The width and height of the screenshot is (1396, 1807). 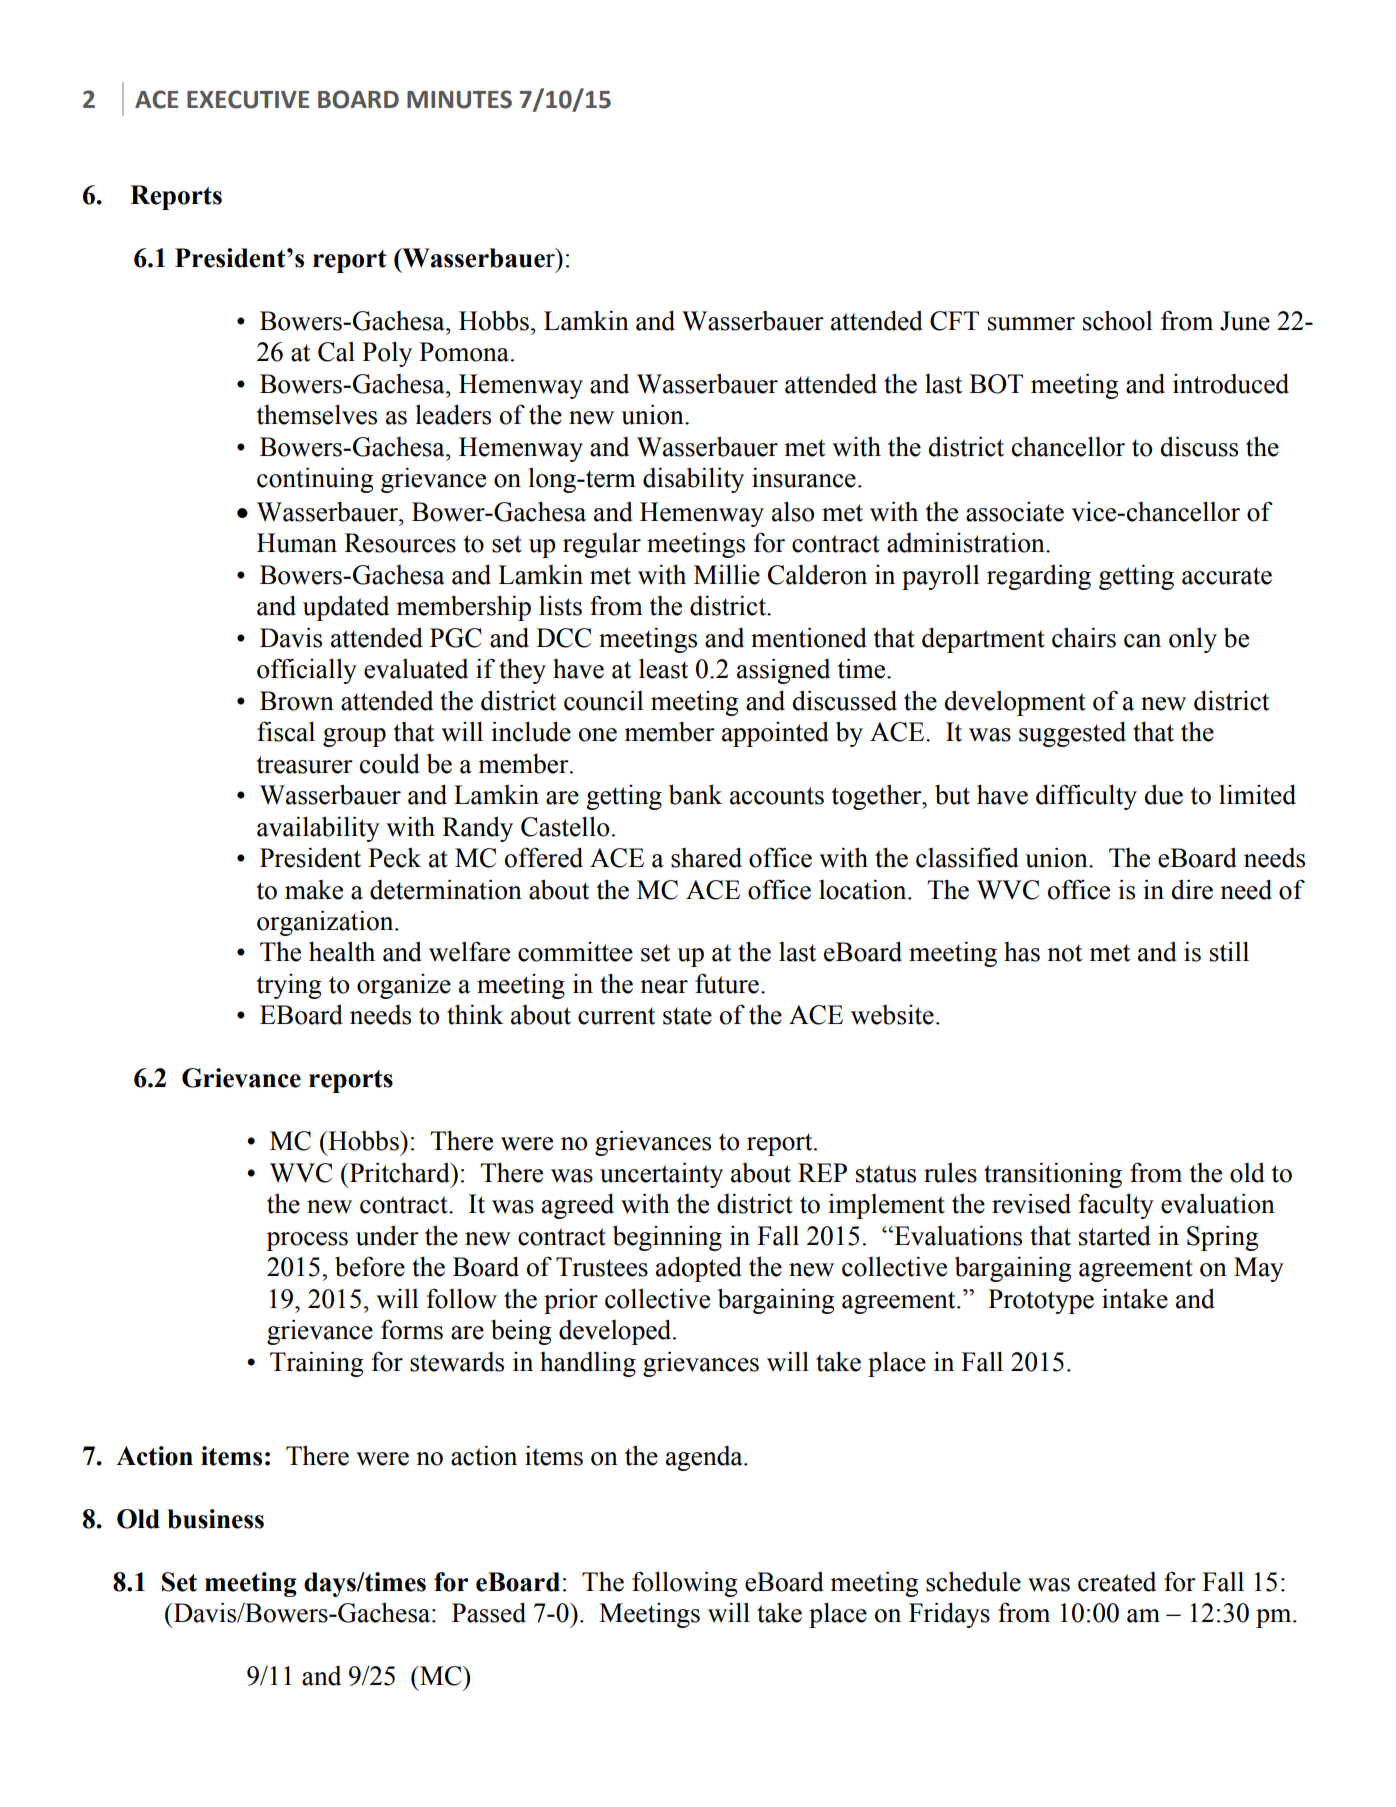 What do you see at coordinates (705, 1458) in the screenshot?
I see `agenda` at bounding box center [705, 1458].
